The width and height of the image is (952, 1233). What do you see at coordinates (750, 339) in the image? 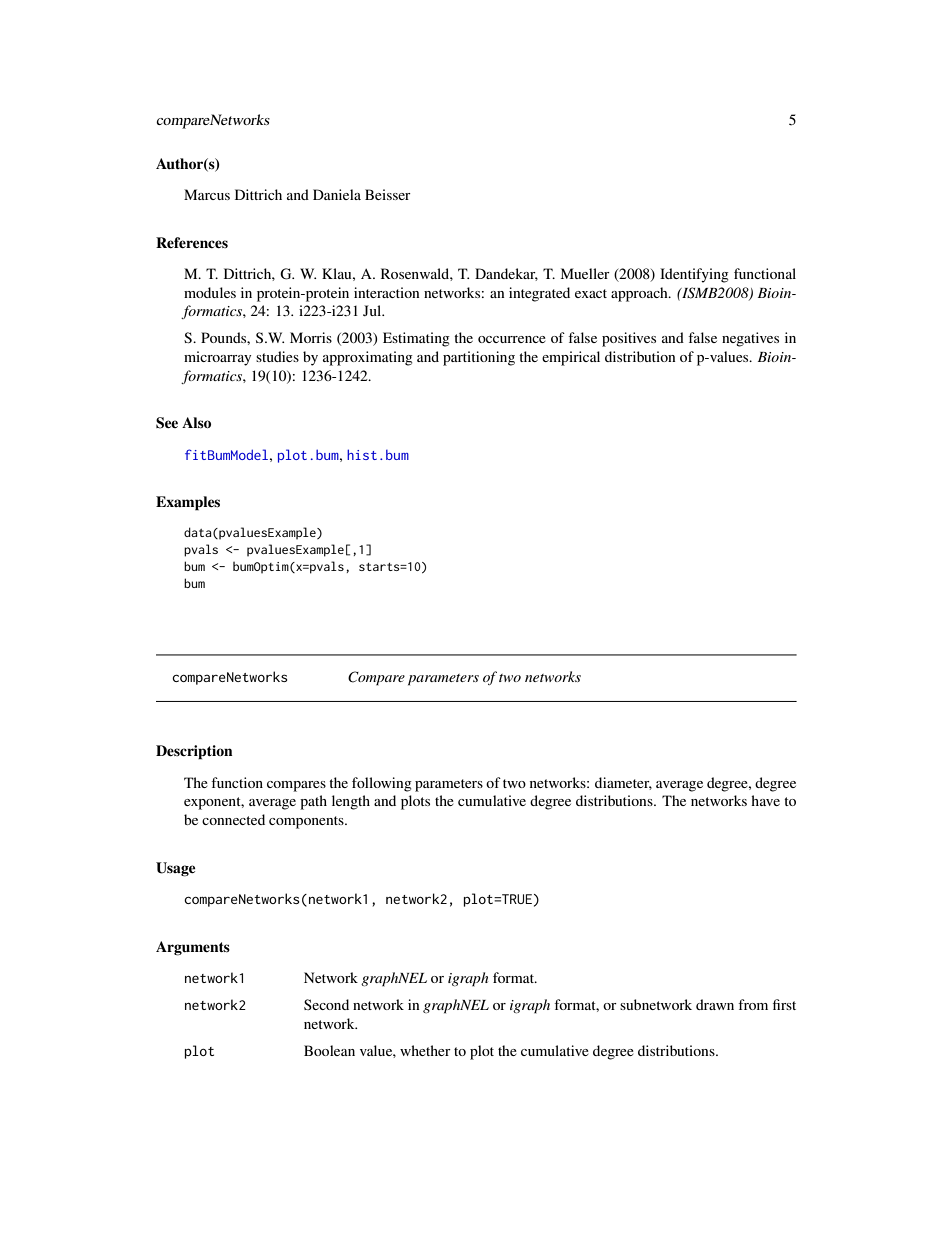
I see `negatives` at bounding box center [750, 339].
